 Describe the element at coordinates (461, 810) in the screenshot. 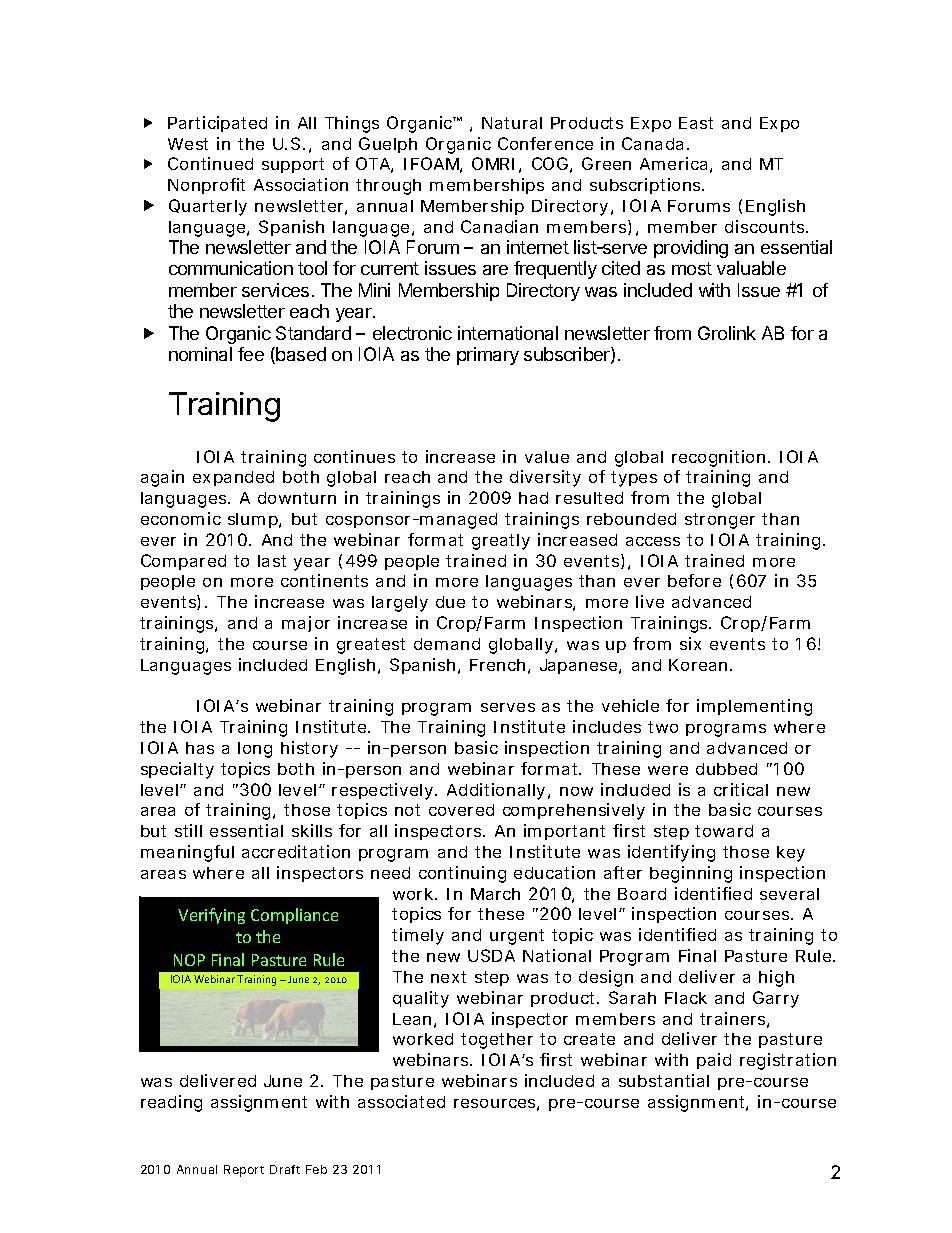

I see `covered` at that location.
